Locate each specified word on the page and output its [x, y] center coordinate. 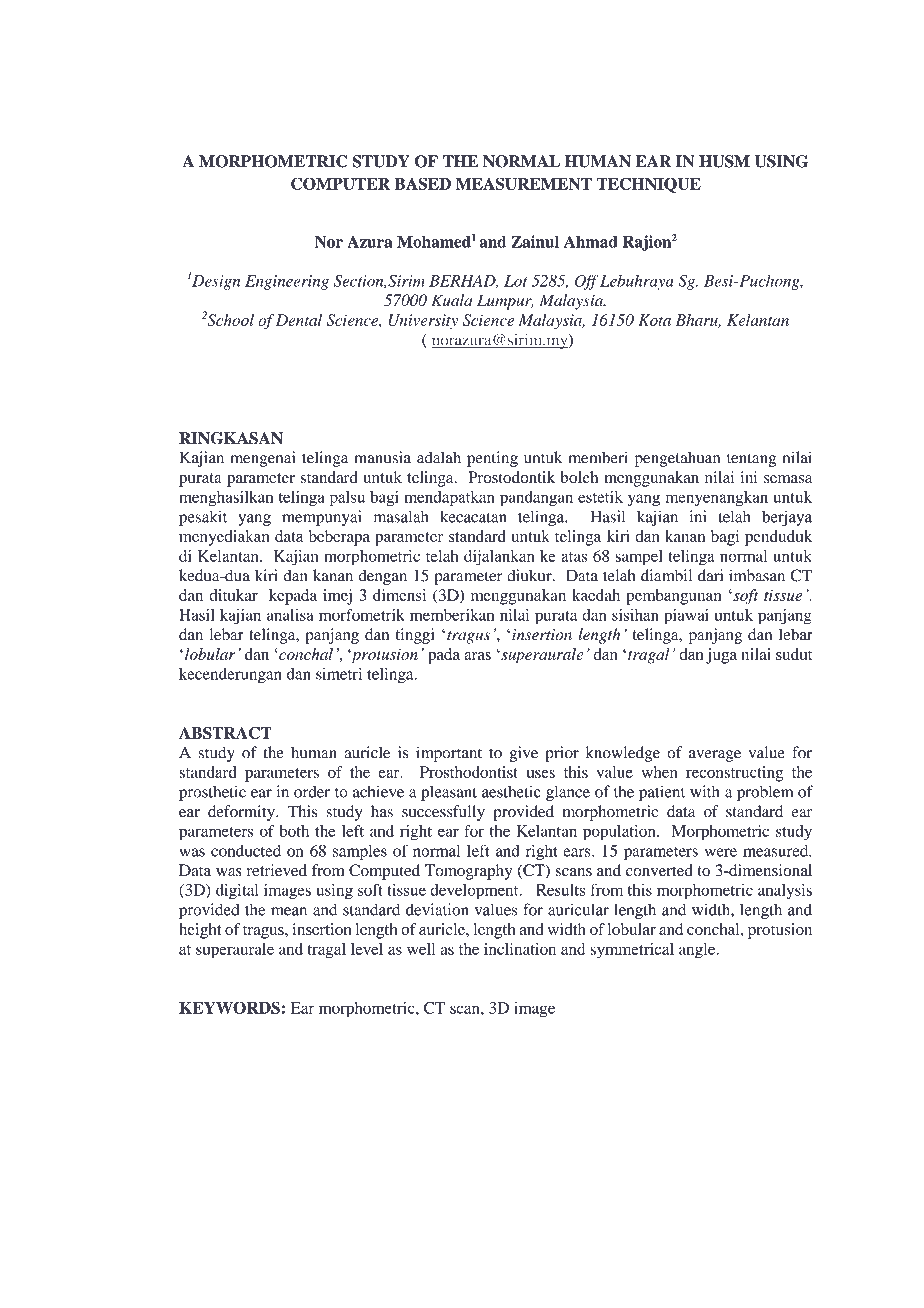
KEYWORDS [229, 1007]
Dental [299, 320]
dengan [382, 577]
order [312, 792]
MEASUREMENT [524, 183]
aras [477, 656]
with [704, 791]
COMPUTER [340, 183]
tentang [751, 460]
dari [710, 575]
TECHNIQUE [648, 185]
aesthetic [511, 791]
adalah [439, 457]
